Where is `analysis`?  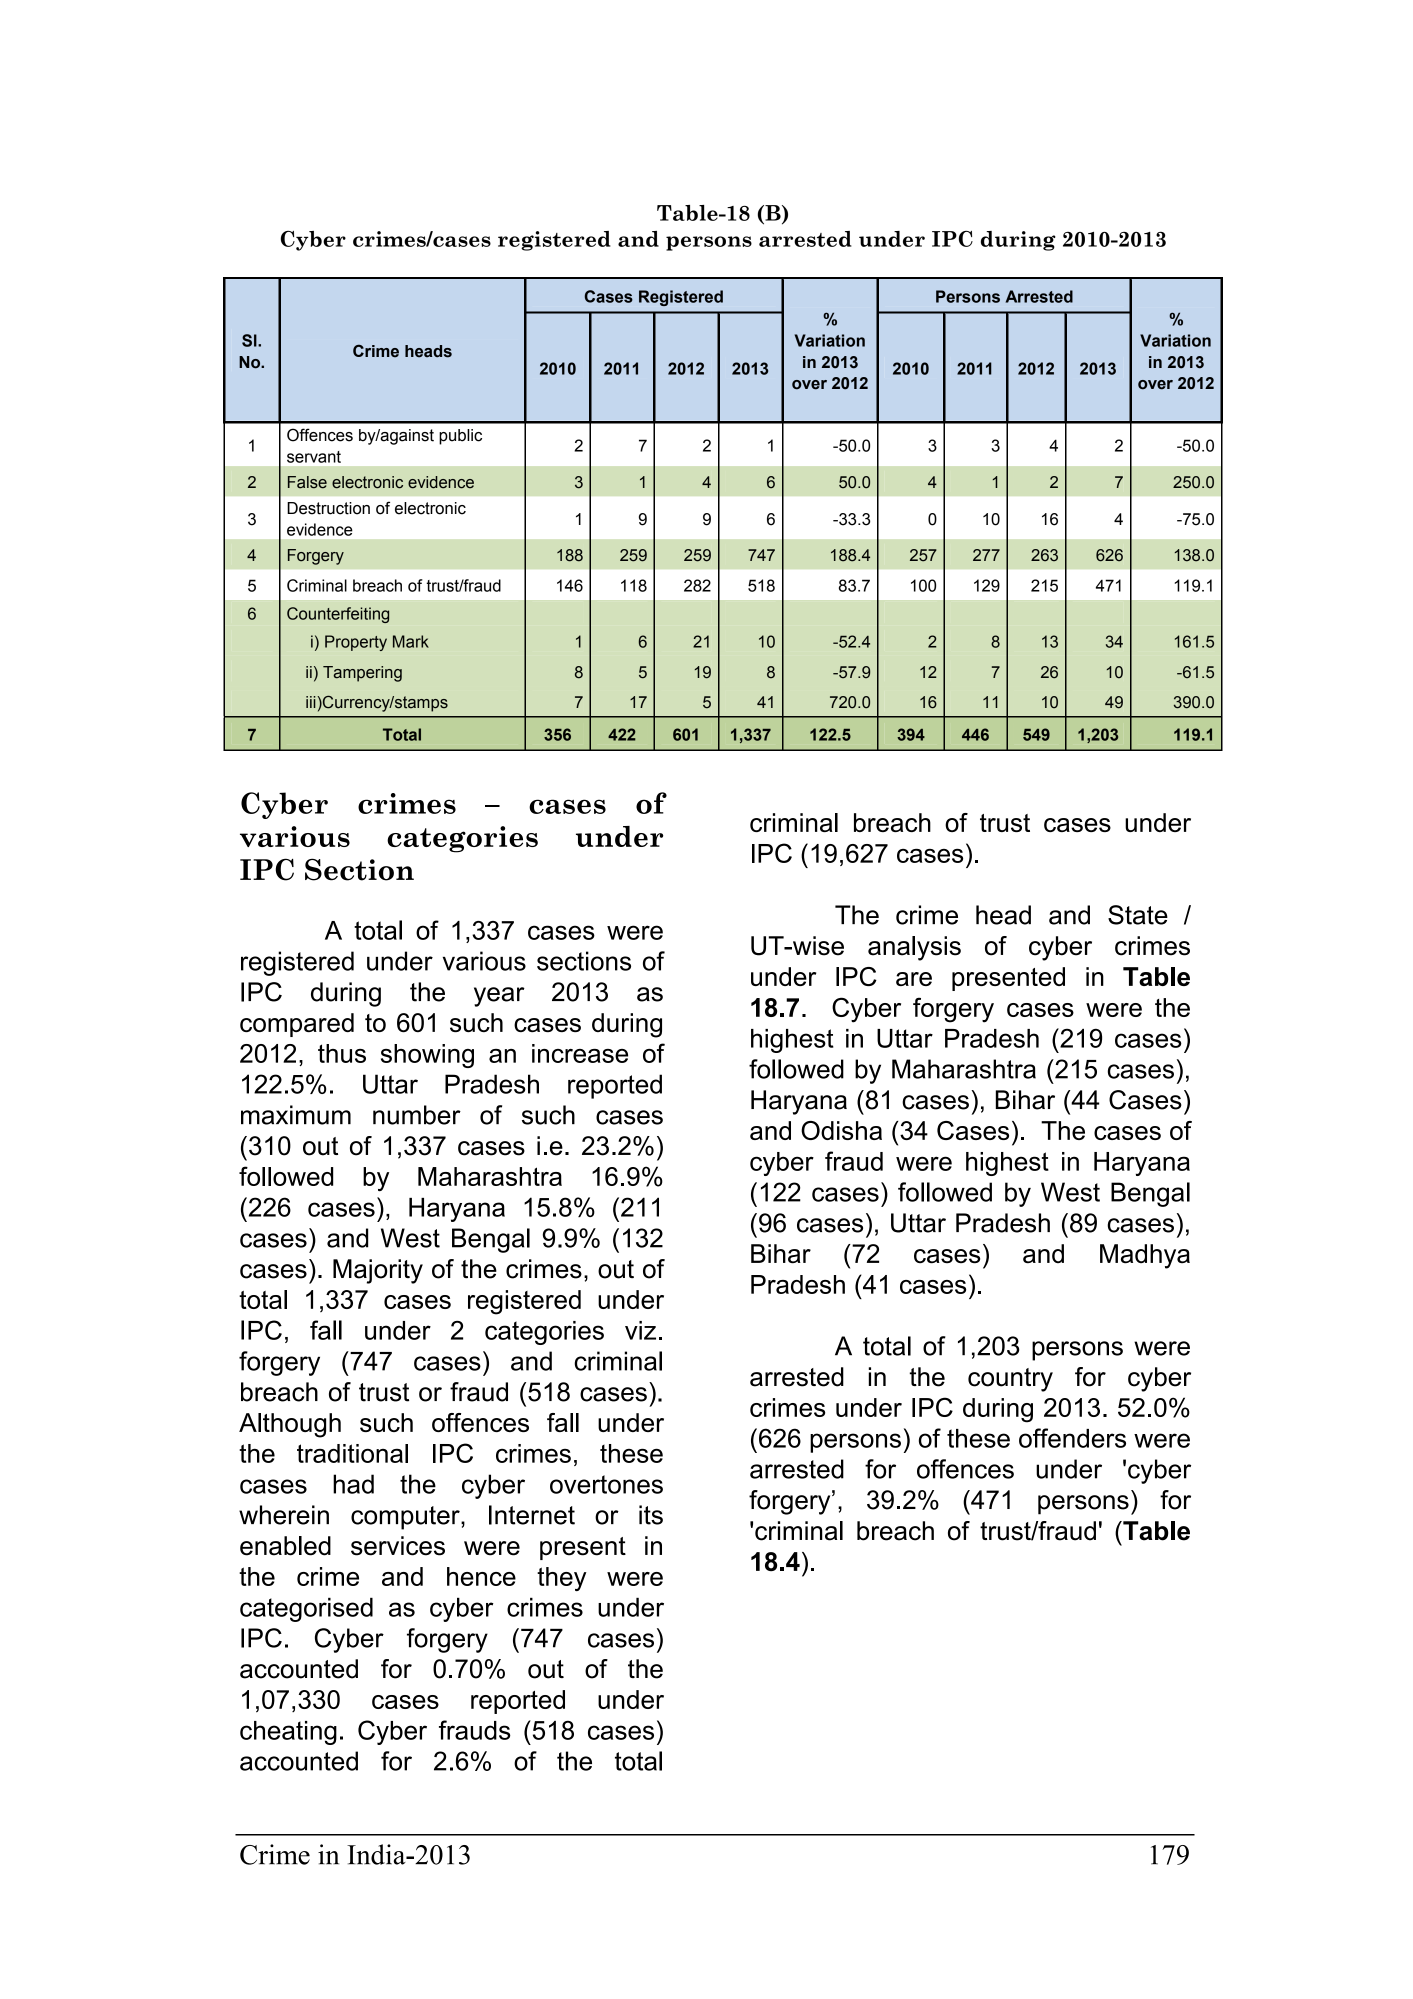 analysis is located at coordinates (914, 948).
